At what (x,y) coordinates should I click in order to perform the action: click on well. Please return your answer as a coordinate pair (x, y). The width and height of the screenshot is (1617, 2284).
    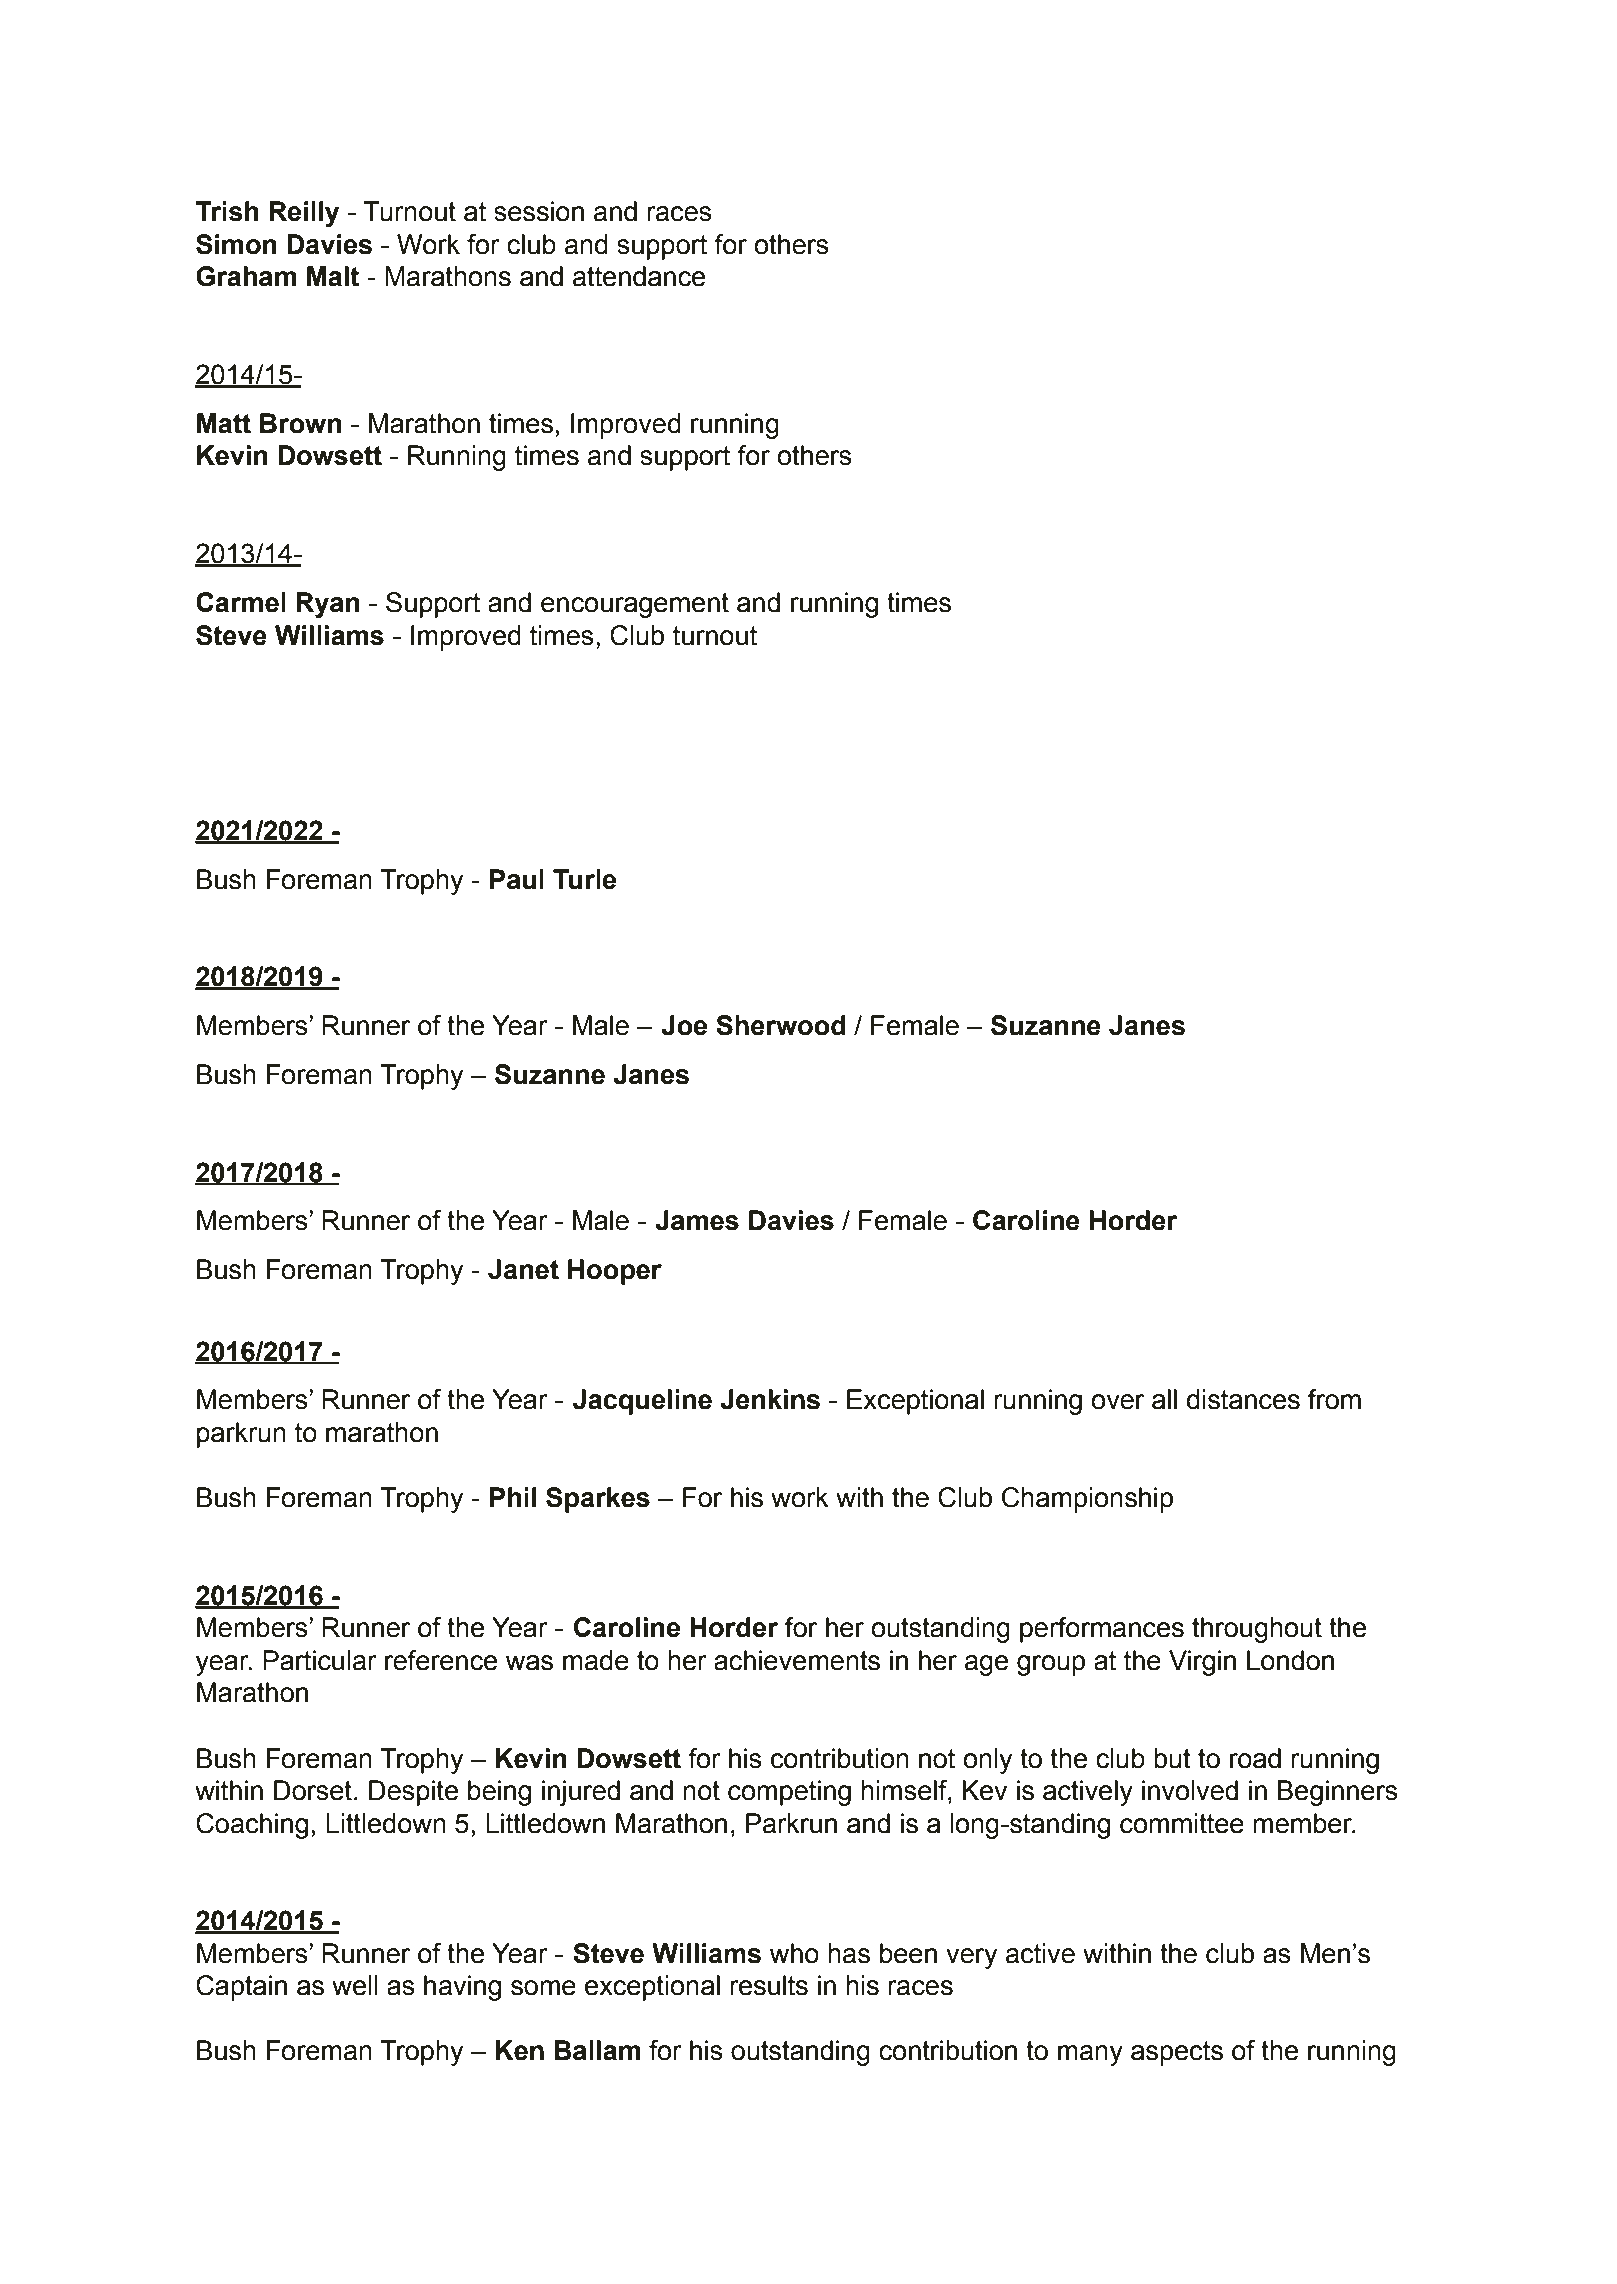
    Looking at the image, I should click on (355, 1985).
